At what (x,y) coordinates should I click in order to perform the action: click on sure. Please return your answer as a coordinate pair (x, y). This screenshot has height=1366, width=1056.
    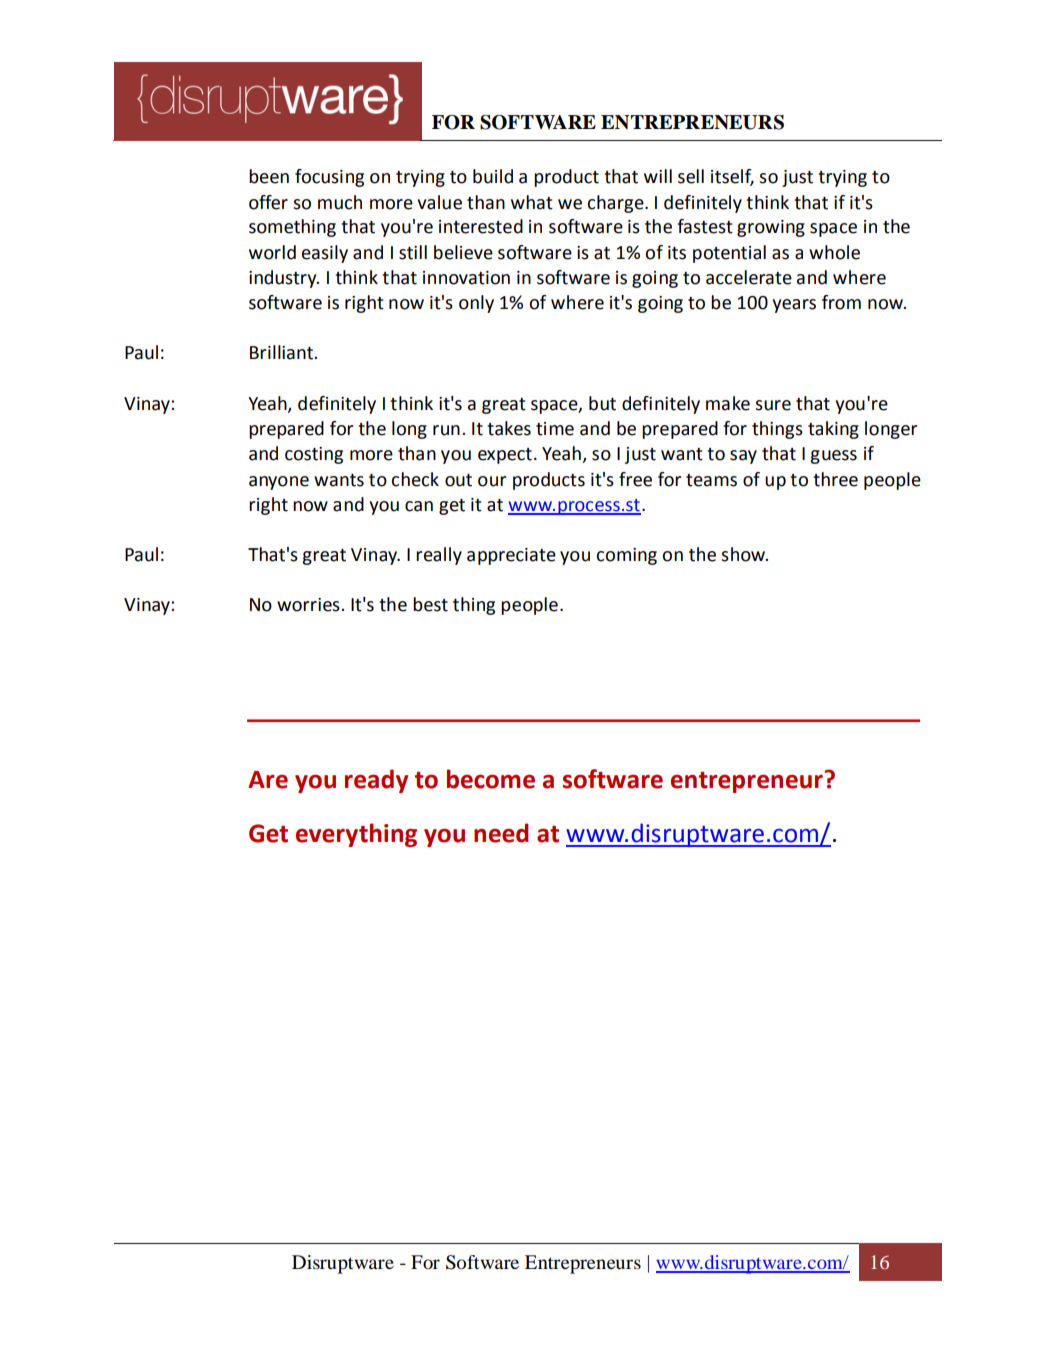
    Looking at the image, I should click on (773, 405).
